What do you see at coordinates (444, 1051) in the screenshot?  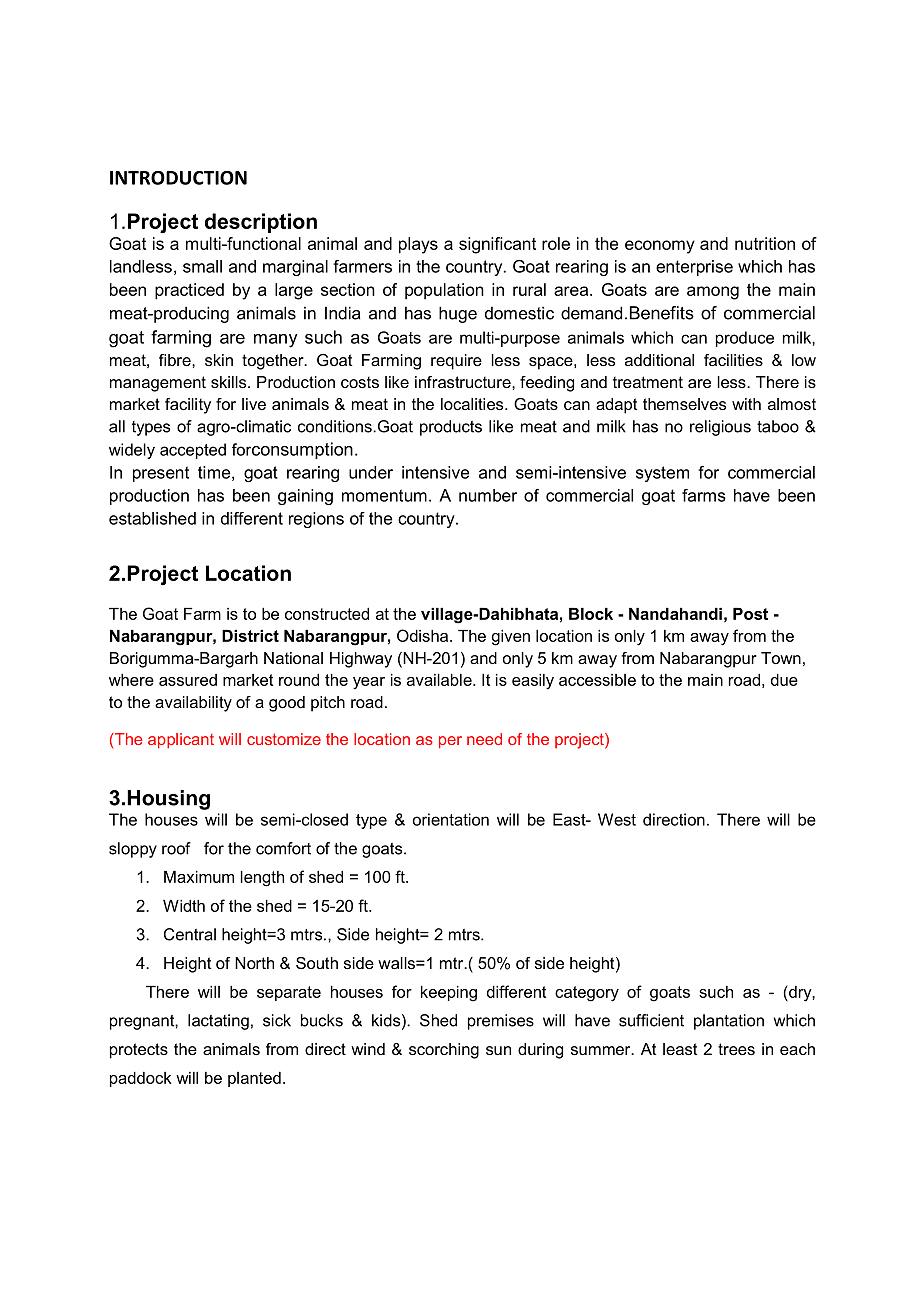 I see `scorching` at bounding box center [444, 1051].
